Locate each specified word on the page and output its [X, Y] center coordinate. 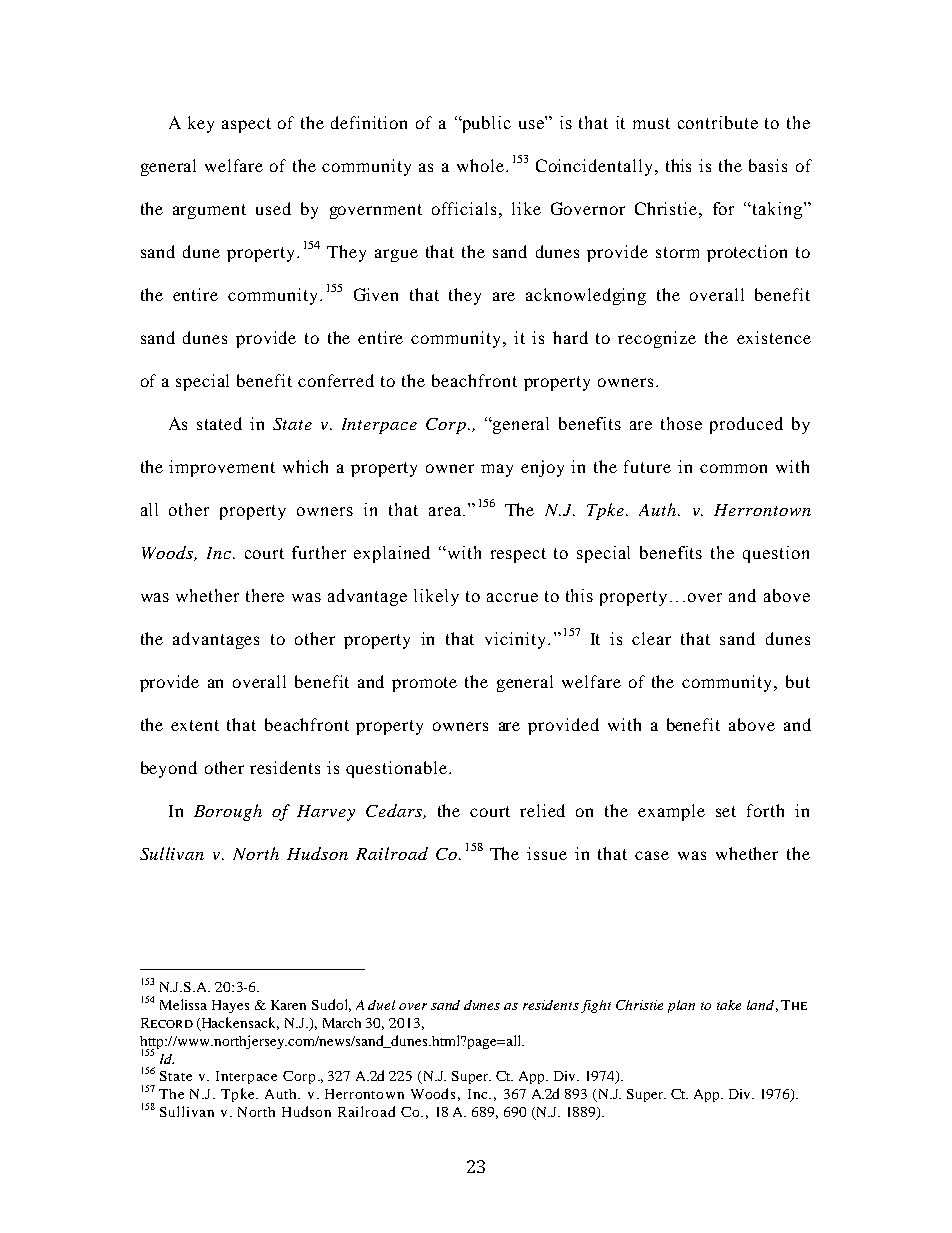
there [265, 595]
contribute [718, 122]
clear [651, 638]
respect [518, 555]
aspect [246, 125]
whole [480, 165]
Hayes [230, 1006]
